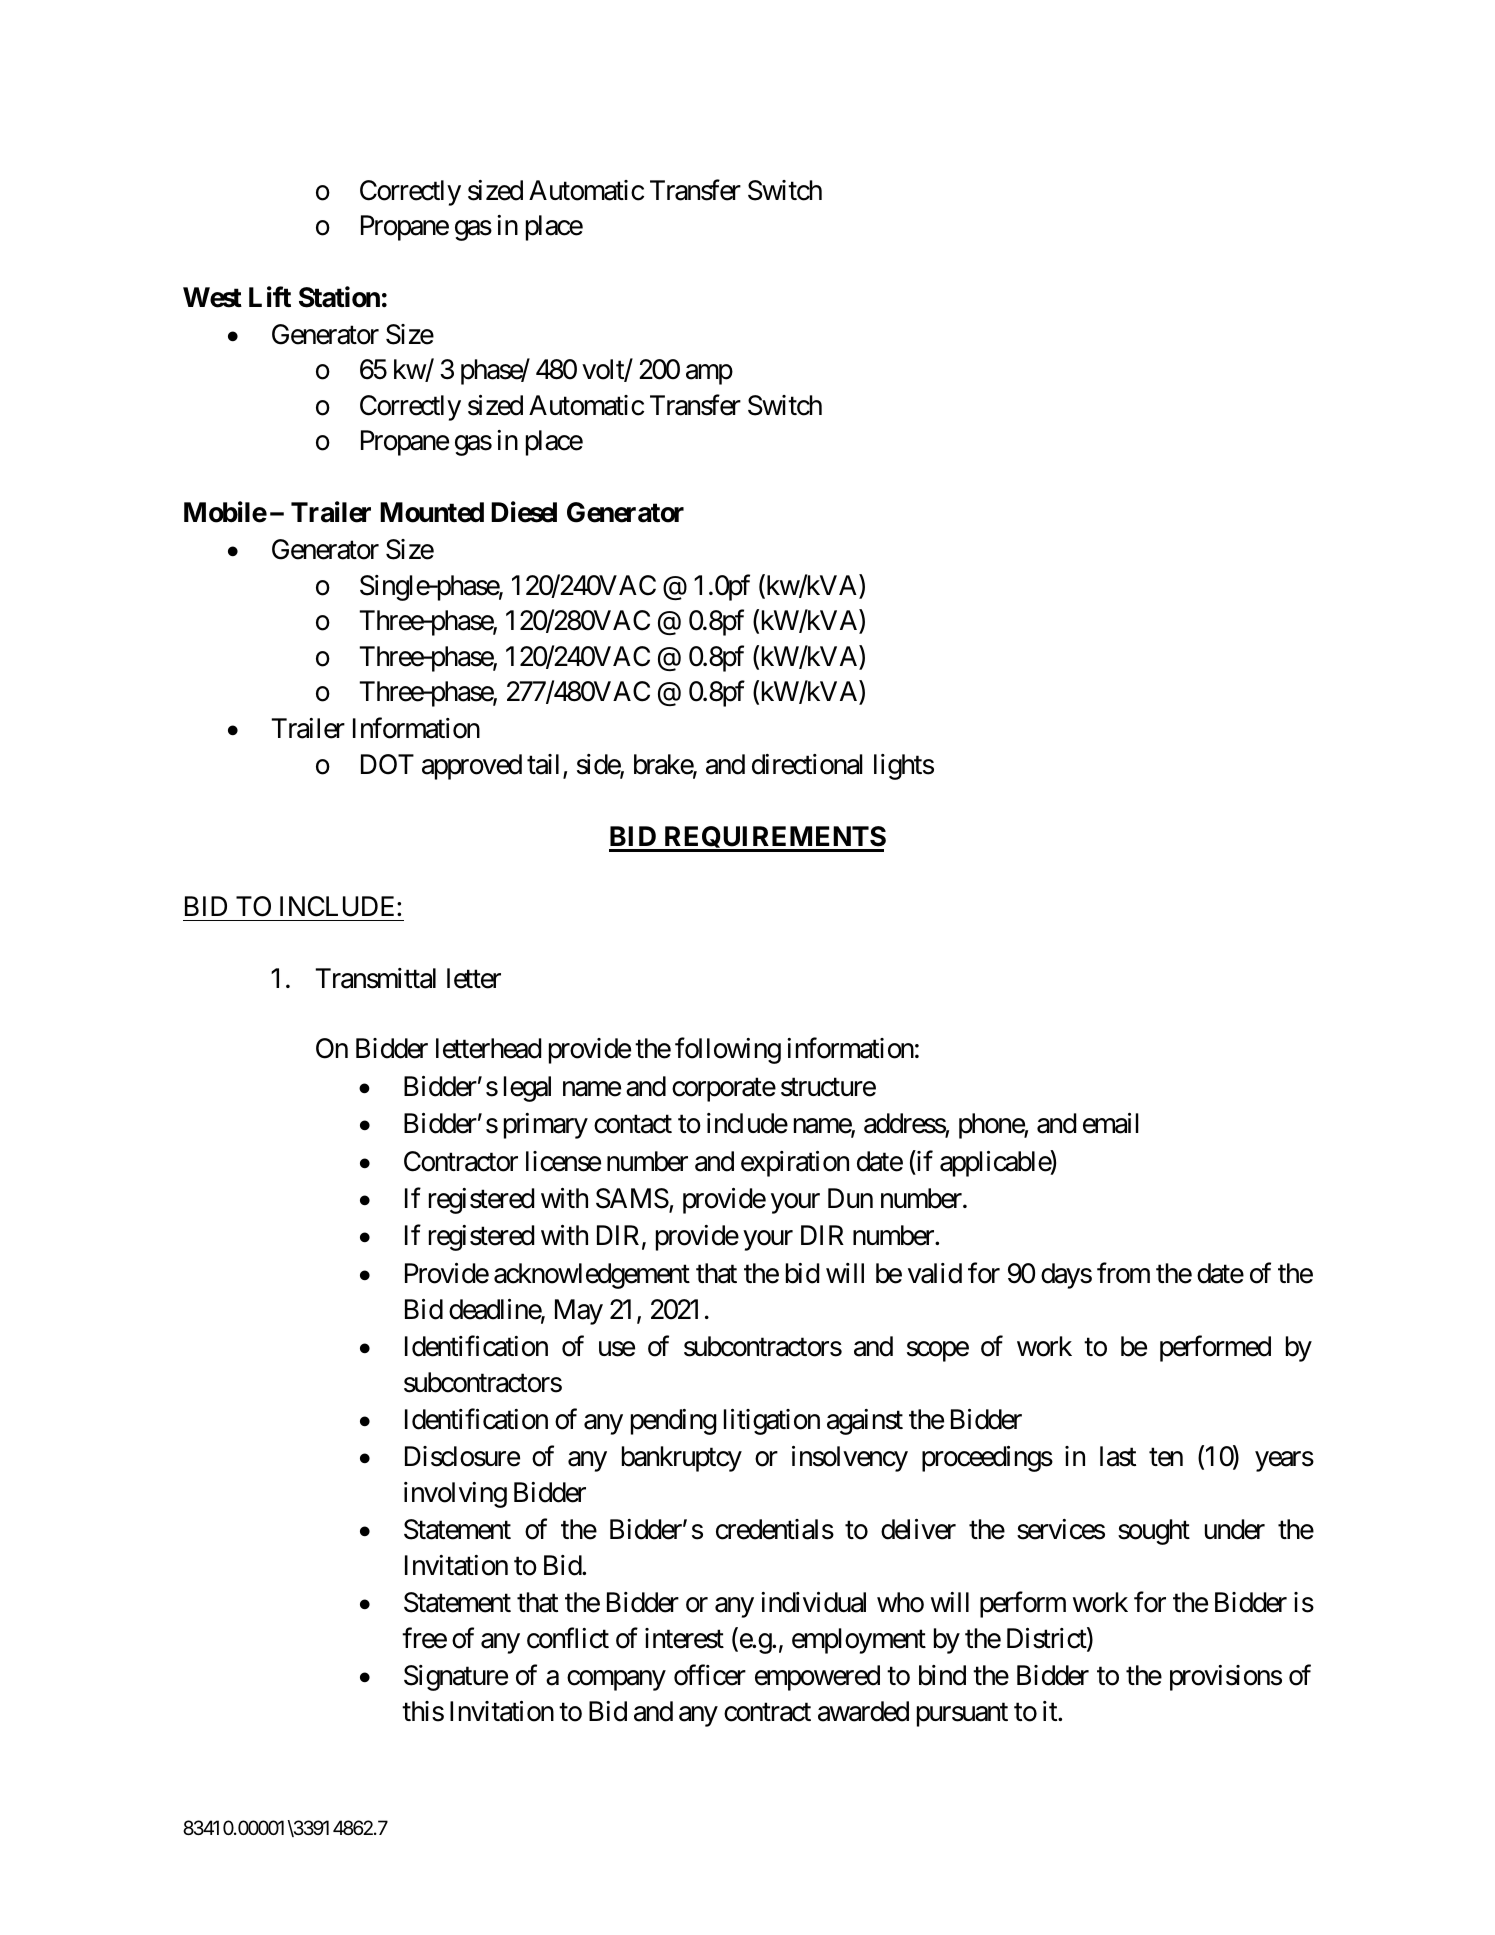 Image resolution: width=1495 pixels, height=1935 pixels. I want to click on tail, so click(545, 765).
